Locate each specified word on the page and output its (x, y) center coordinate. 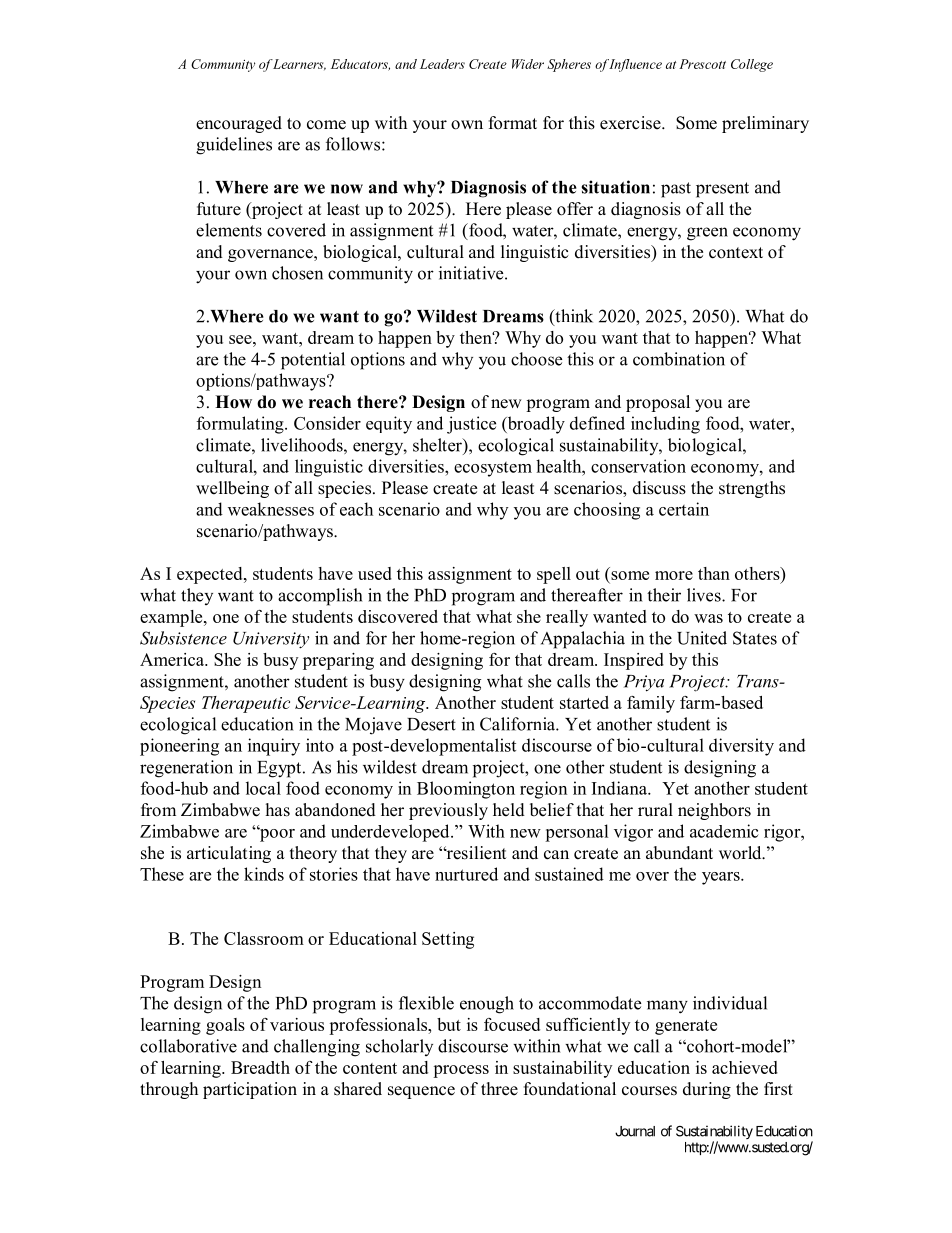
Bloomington (466, 790)
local (263, 788)
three (499, 1089)
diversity (741, 747)
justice (471, 425)
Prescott (702, 64)
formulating (241, 425)
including (665, 425)
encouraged (239, 124)
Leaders (442, 64)
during (707, 1090)
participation (250, 1090)
